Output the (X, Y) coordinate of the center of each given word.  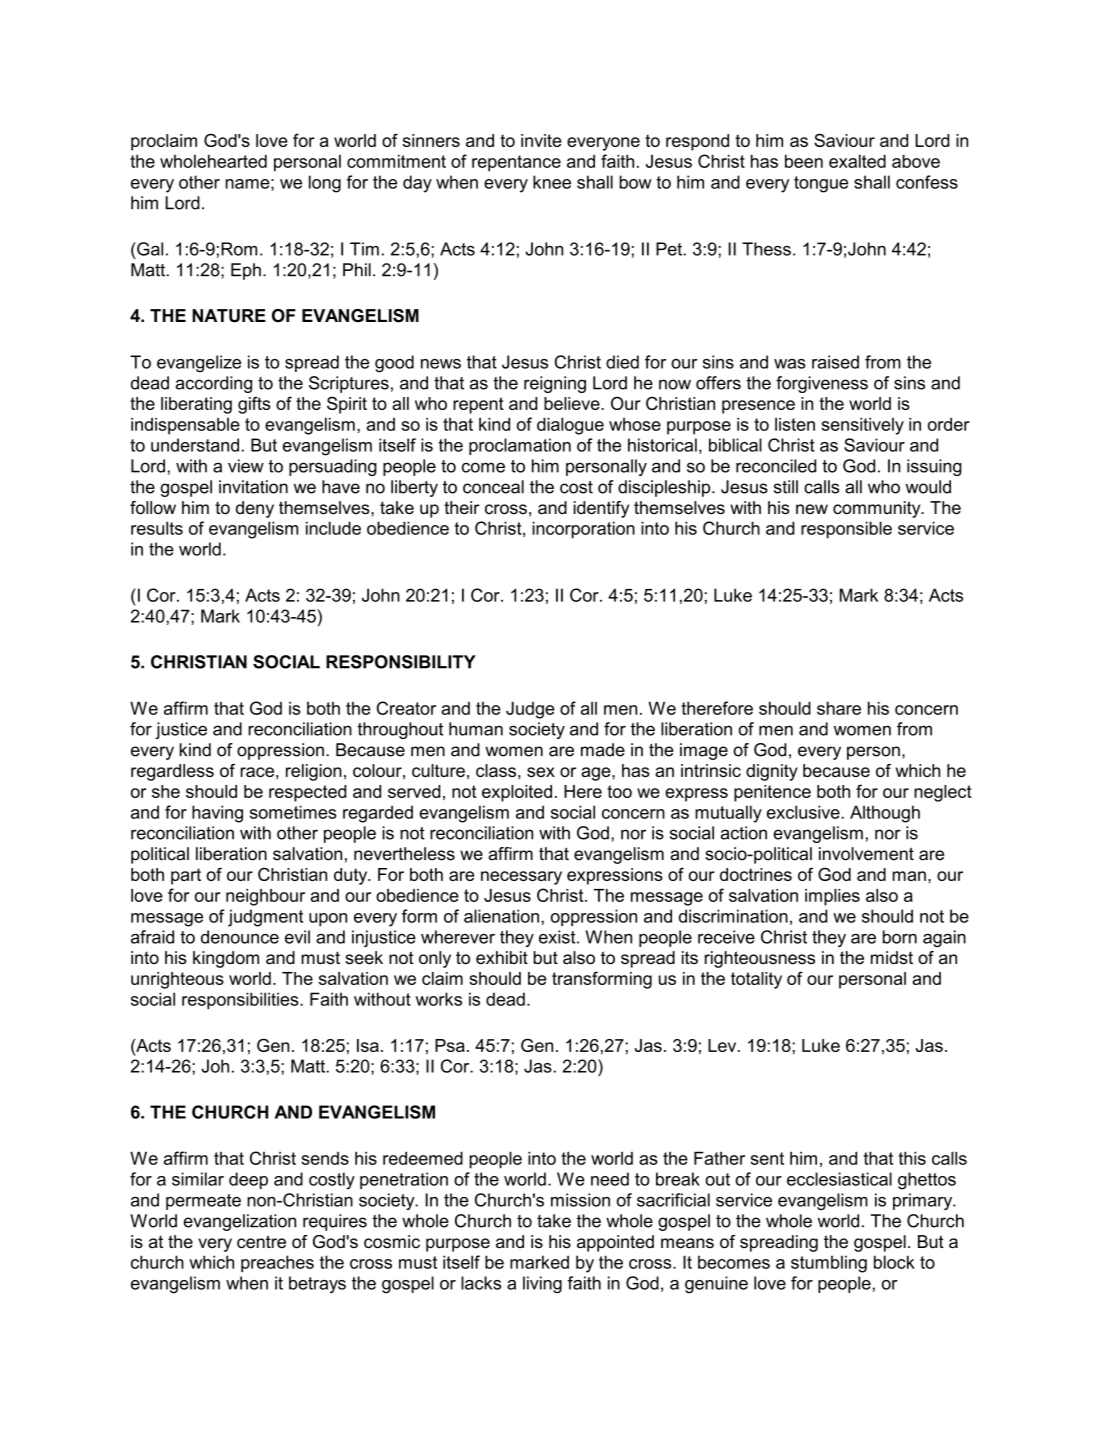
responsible (846, 530)
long (325, 184)
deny (255, 509)
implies (832, 897)
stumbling (829, 1264)
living (542, 1285)
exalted (857, 161)
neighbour (265, 897)
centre (261, 1242)
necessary (521, 878)
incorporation (583, 530)
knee (552, 182)
